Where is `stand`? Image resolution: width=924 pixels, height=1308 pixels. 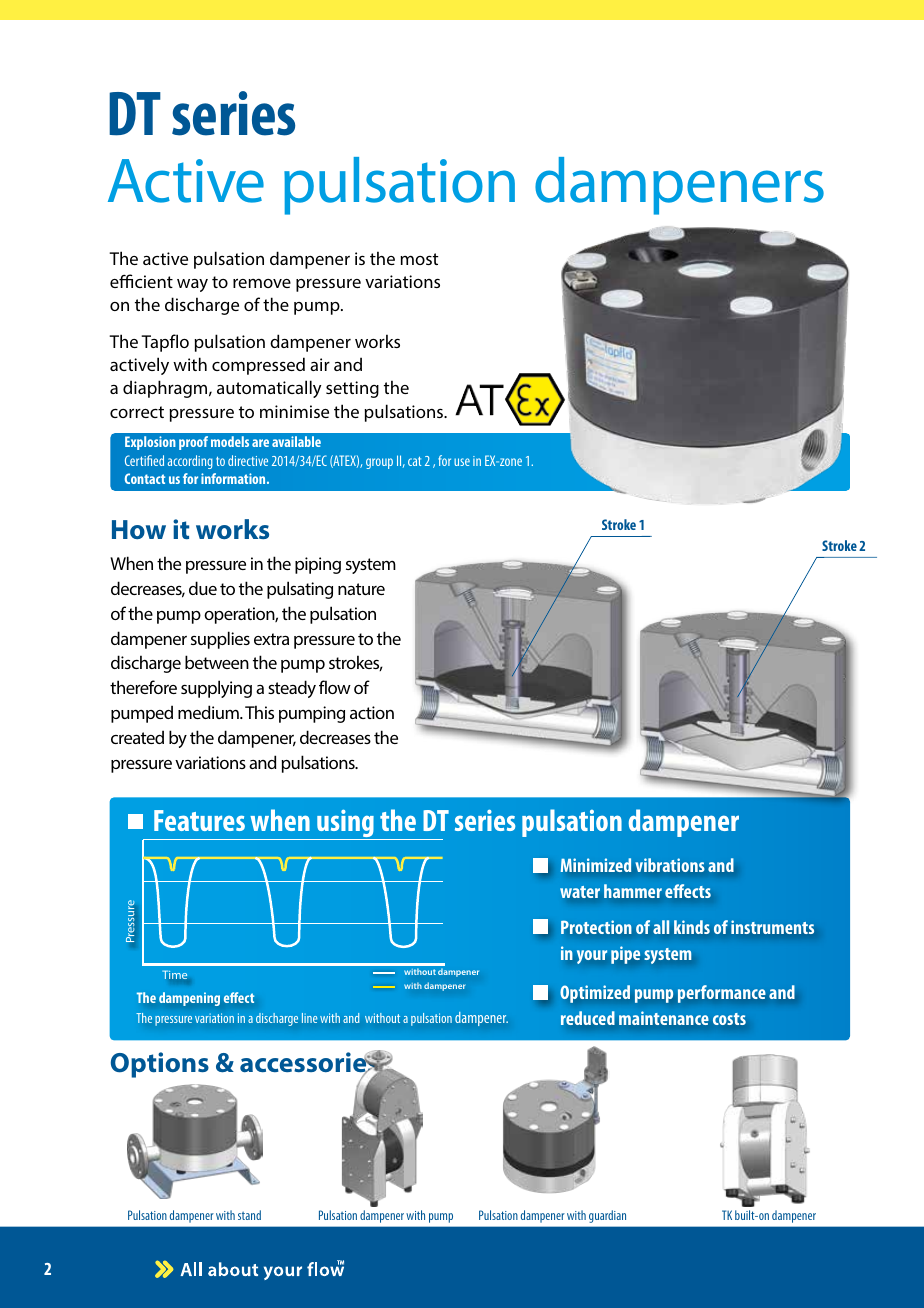 stand is located at coordinates (249, 1215).
